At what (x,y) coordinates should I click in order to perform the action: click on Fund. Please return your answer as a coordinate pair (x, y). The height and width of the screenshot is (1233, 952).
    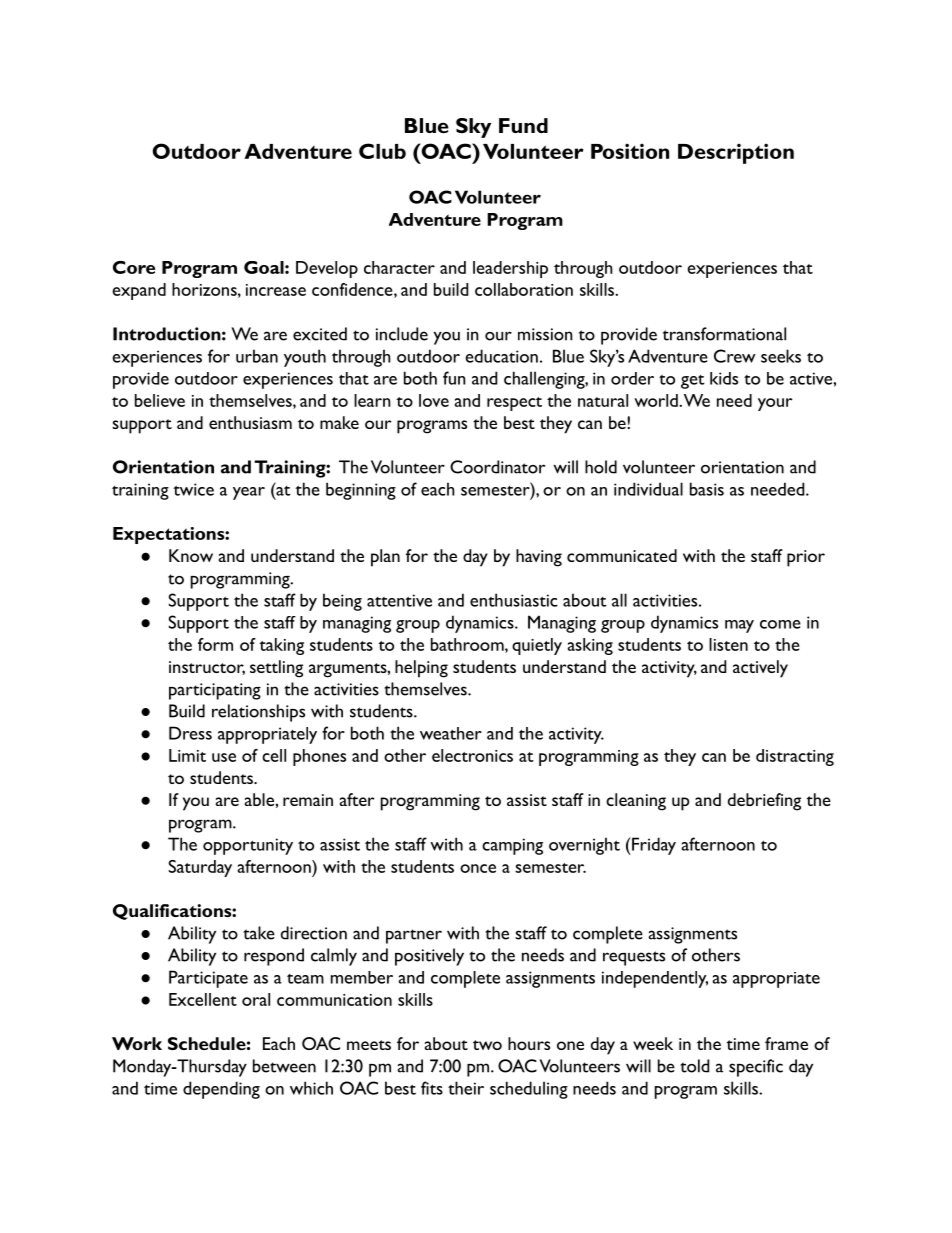
    Looking at the image, I should click on (523, 125).
